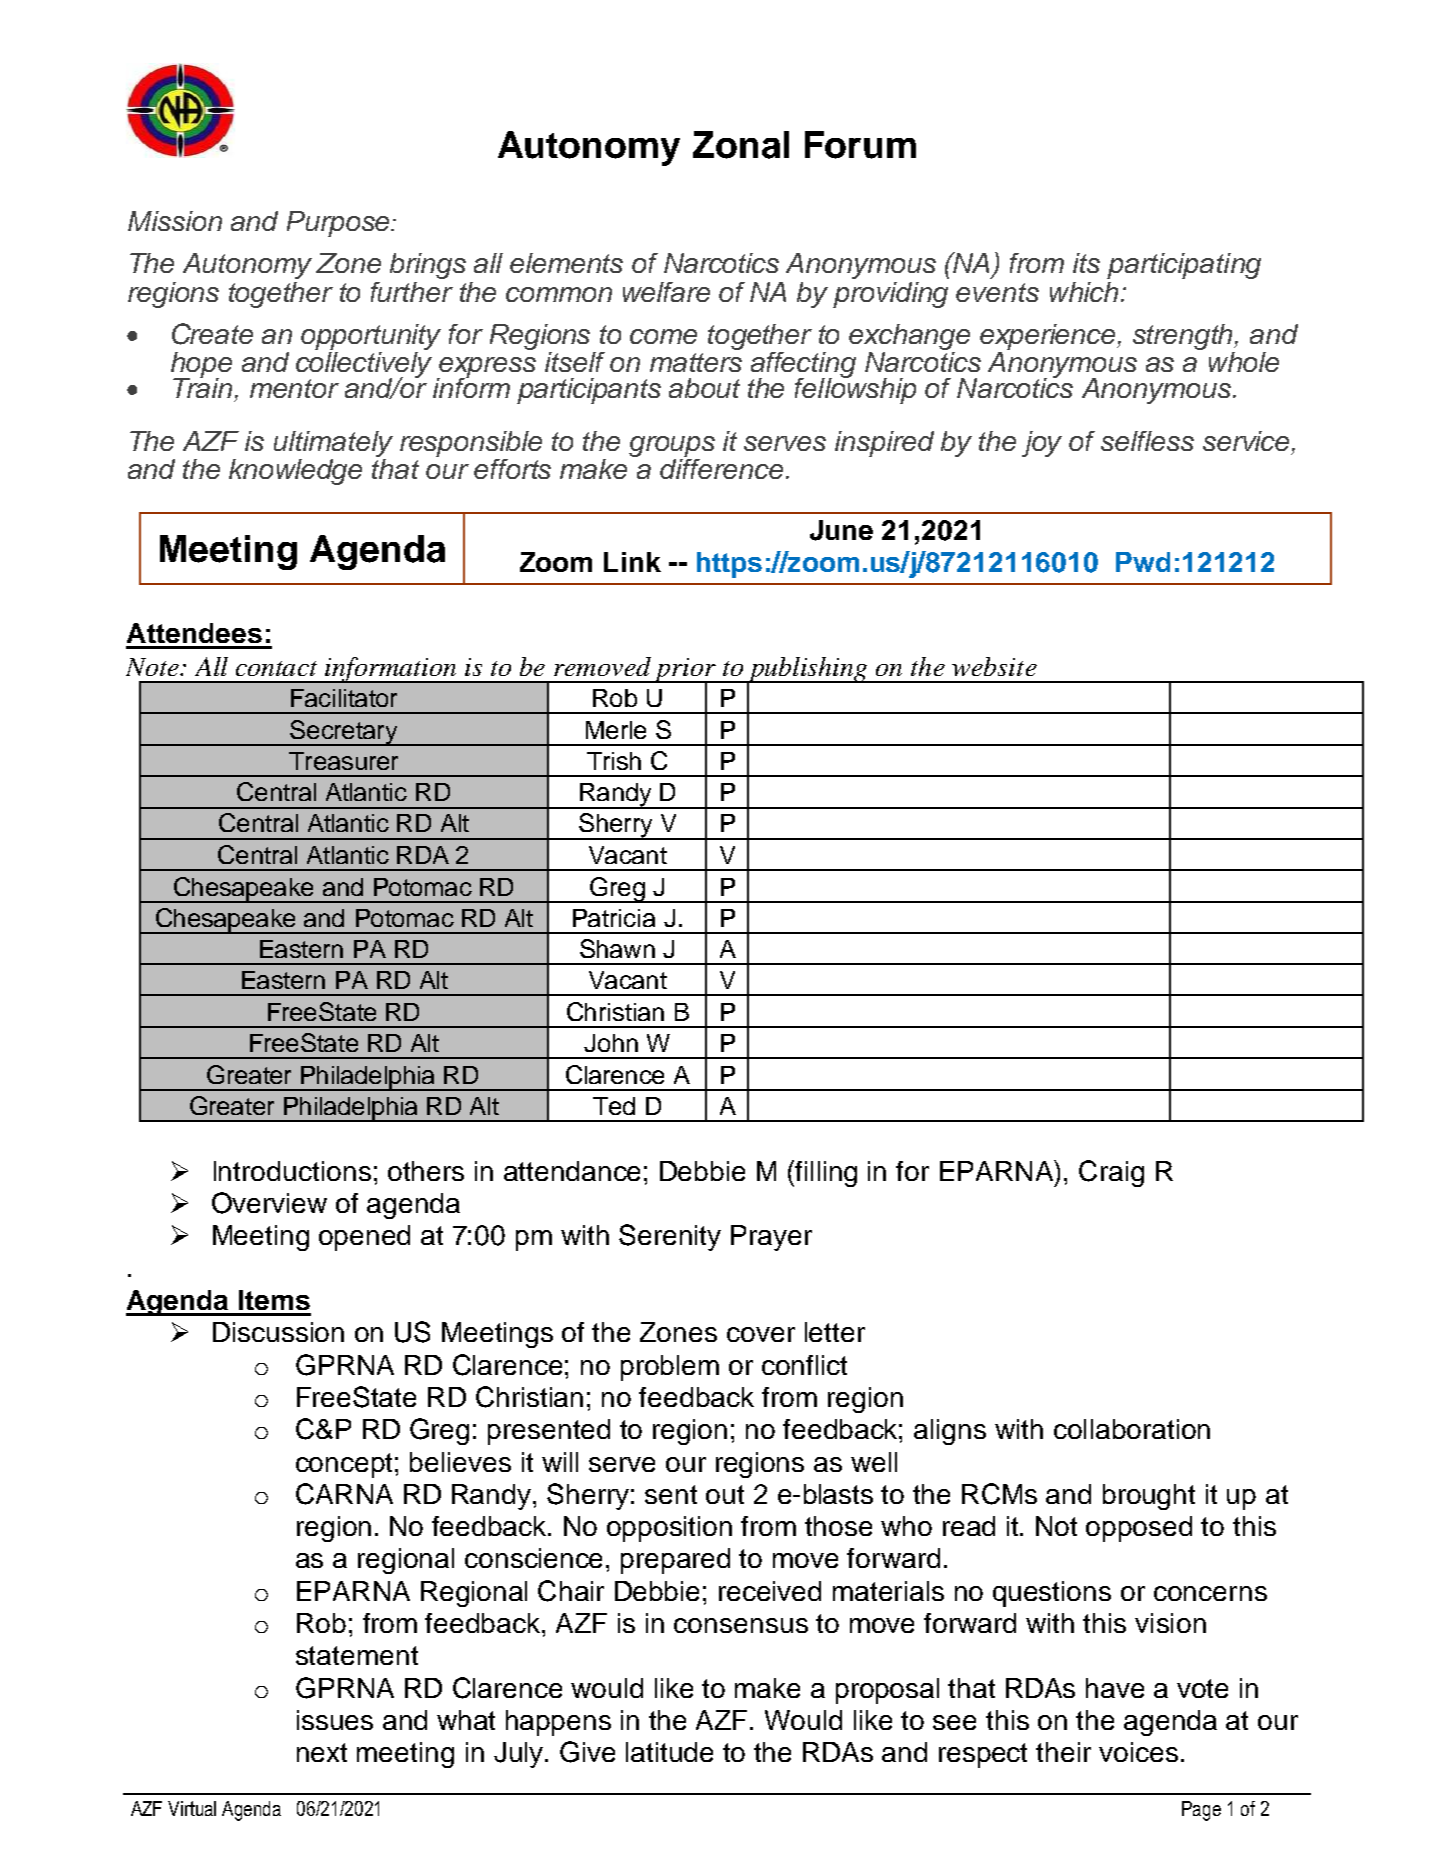 This screenshot has height=1854, width=1433. Describe the element at coordinates (295, 472) in the screenshot. I see `knowledge` at that location.
